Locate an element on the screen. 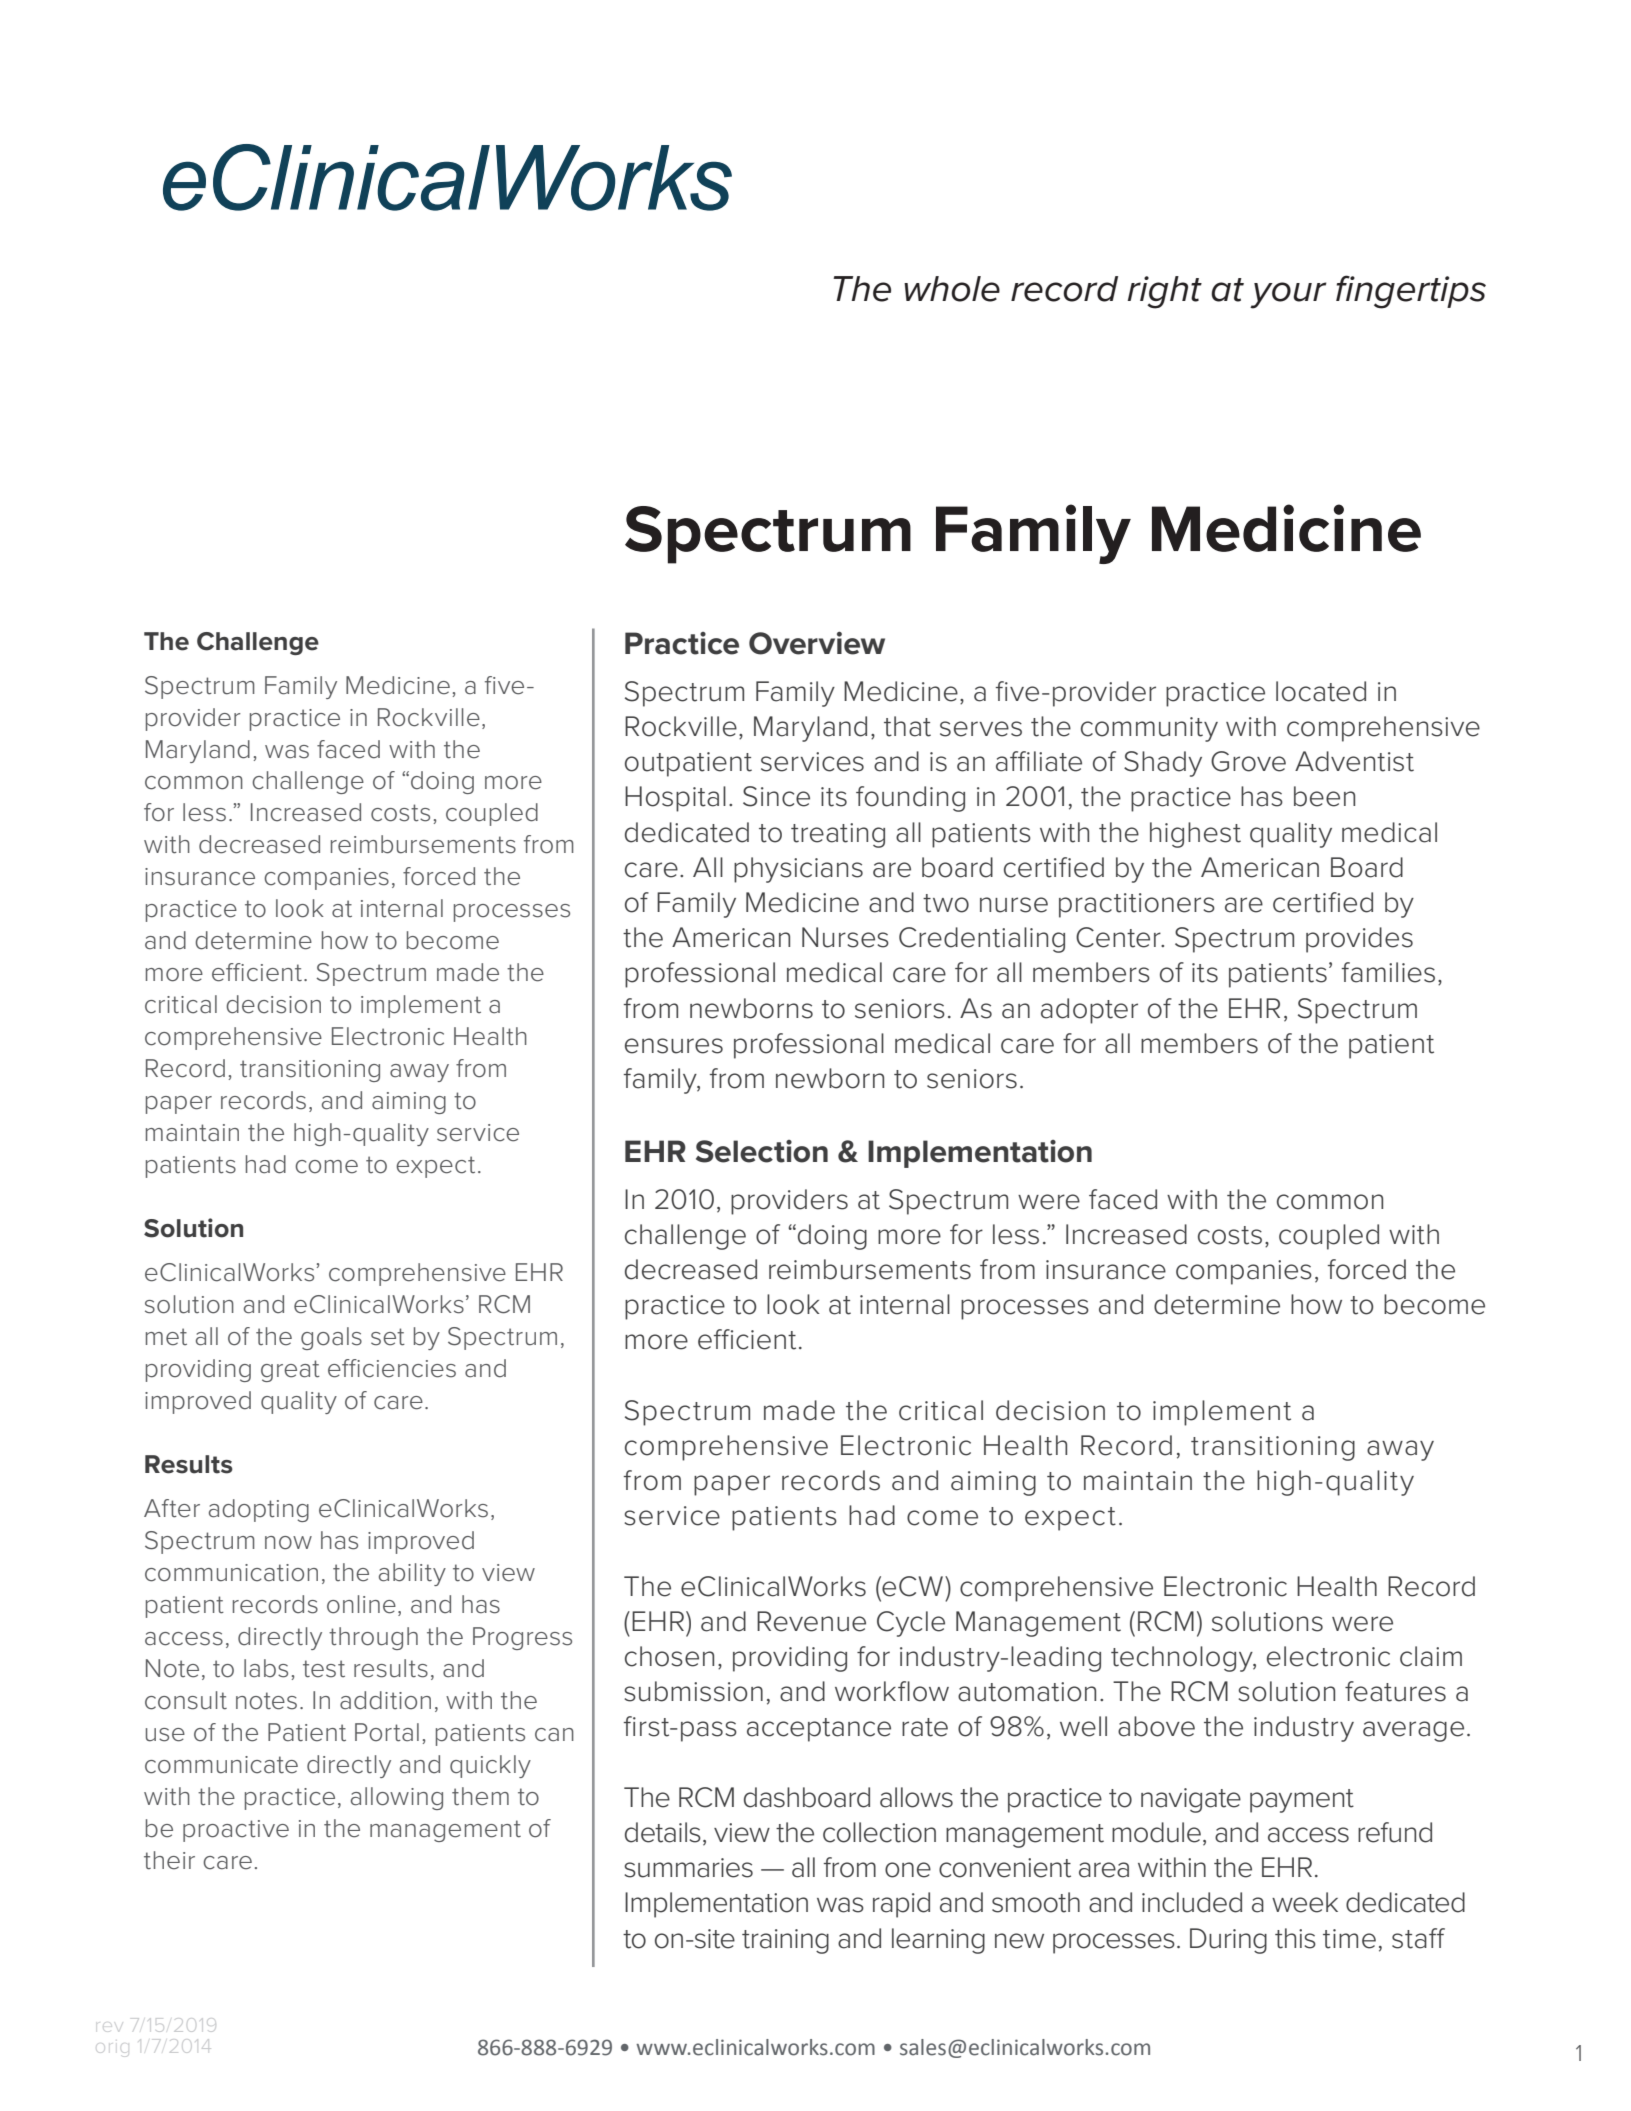 Image resolution: width=1631 pixels, height=2111 pixels. right is located at coordinates (1164, 292).
